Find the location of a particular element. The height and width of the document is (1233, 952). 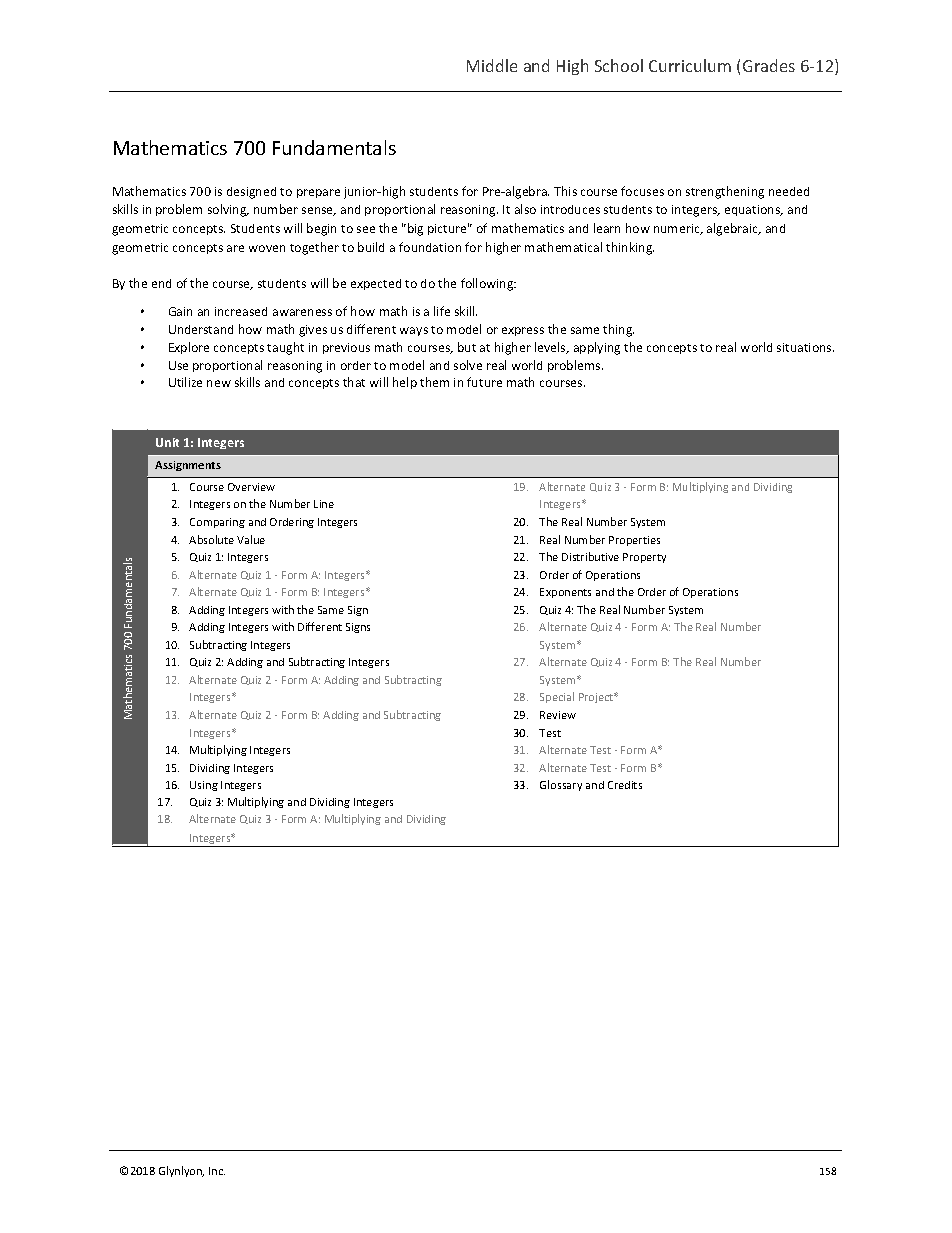

equations is located at coordinates (754, 210).
